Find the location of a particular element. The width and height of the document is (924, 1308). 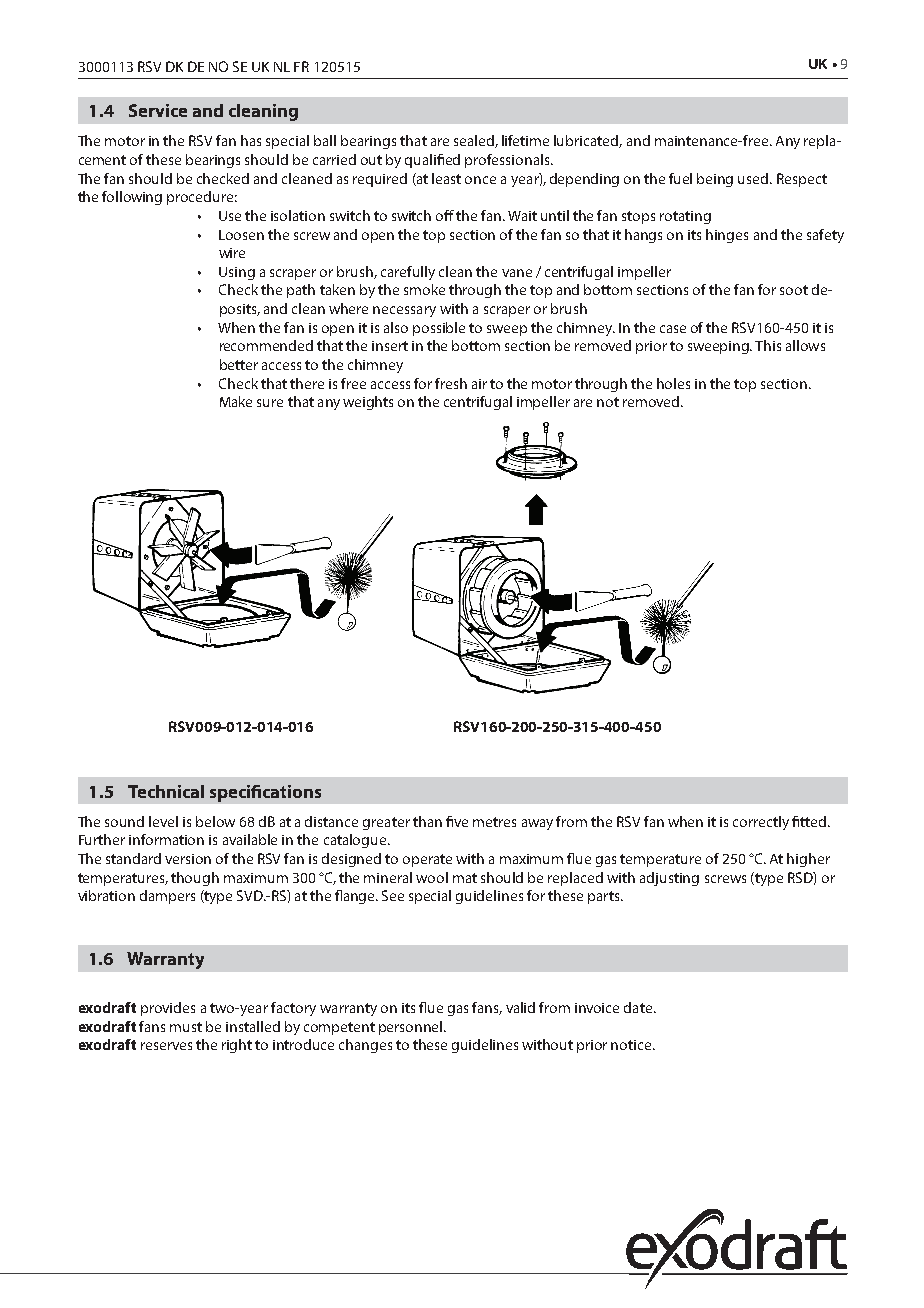

professionals is located at coordinates (508, 161).
